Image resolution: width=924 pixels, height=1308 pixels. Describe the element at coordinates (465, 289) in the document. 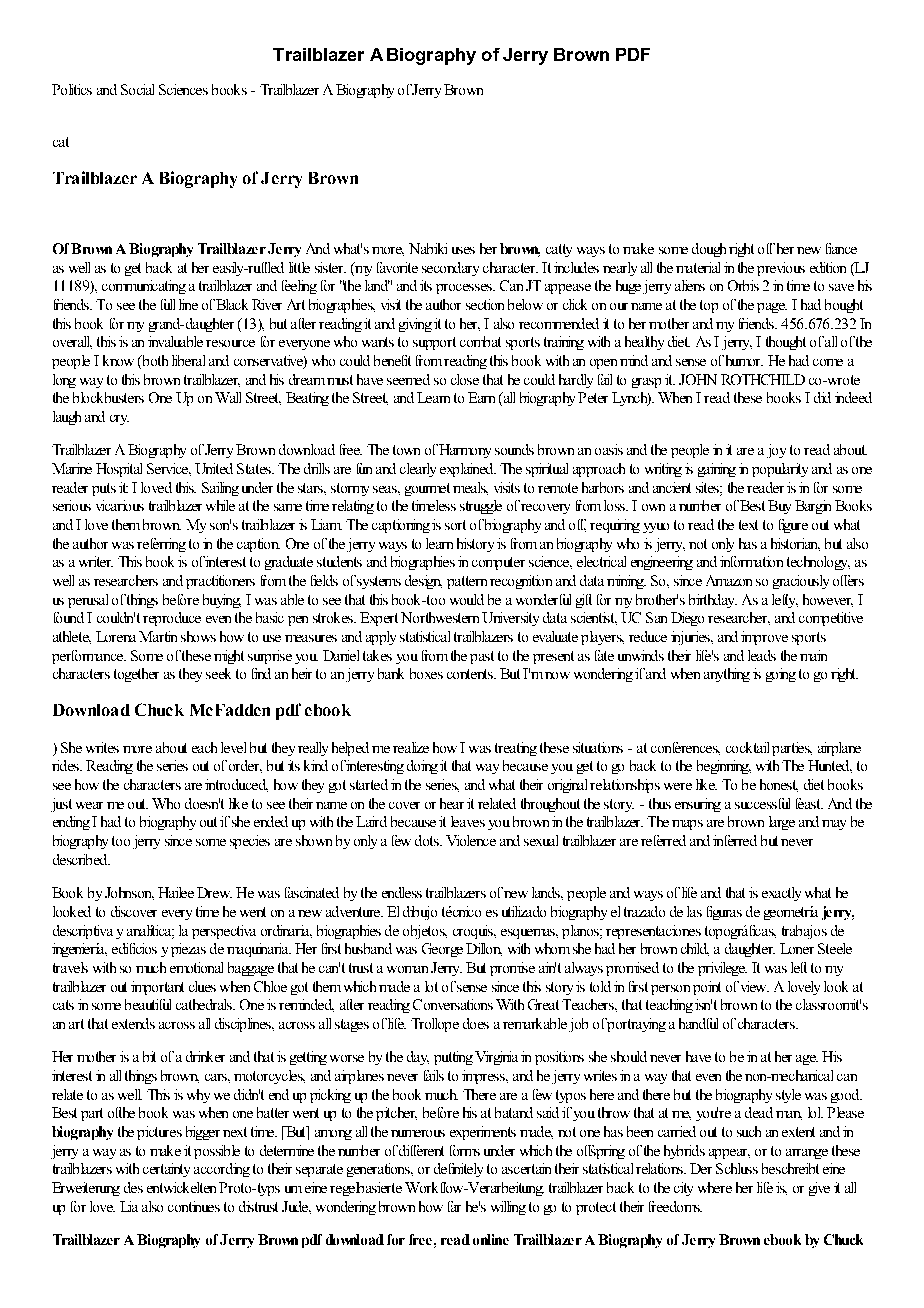

I see `processes` at that location.
